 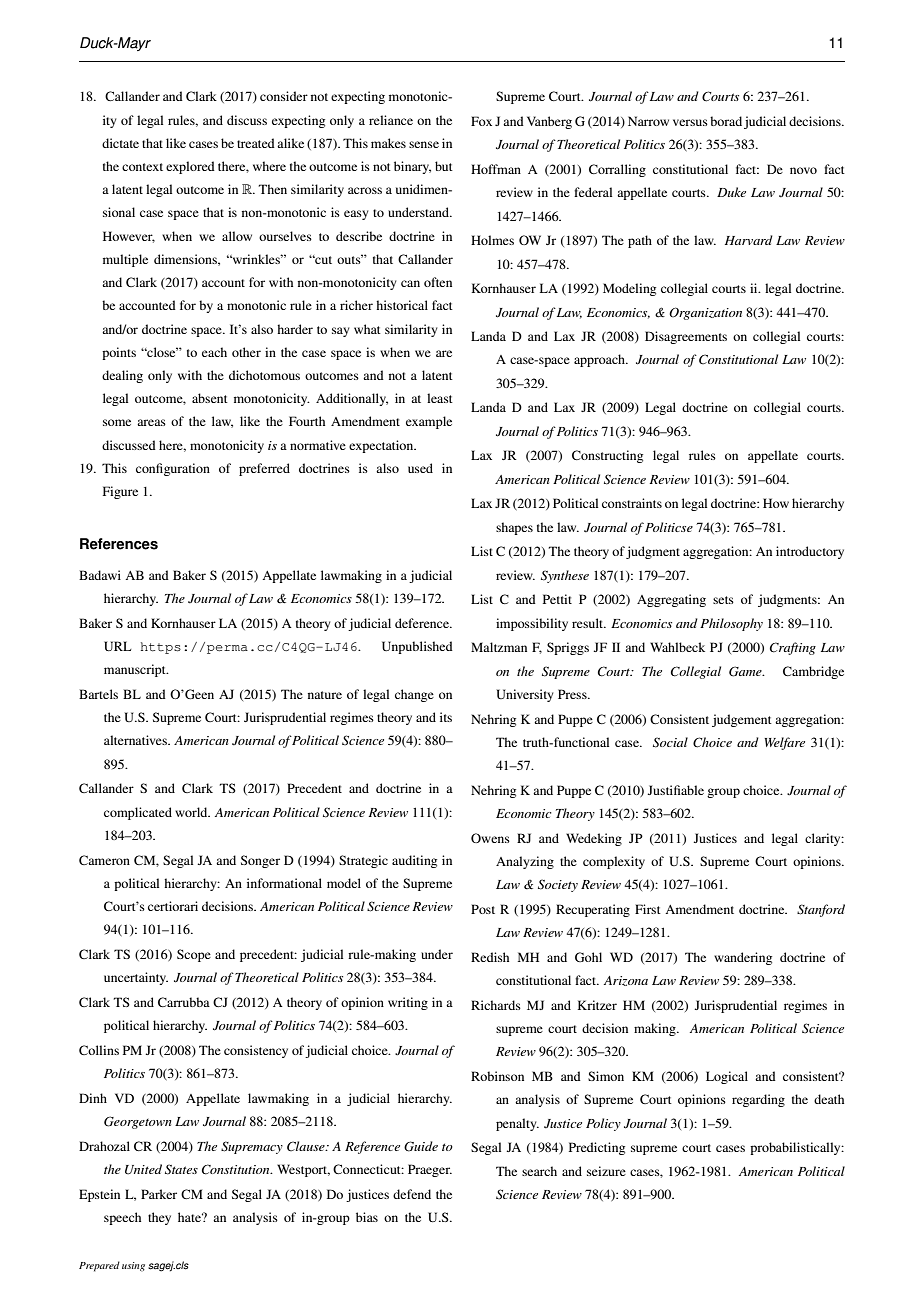 What do you see at coordinates (746, 671) in the image?
I see `Game` at bounding box center [746, 671].
